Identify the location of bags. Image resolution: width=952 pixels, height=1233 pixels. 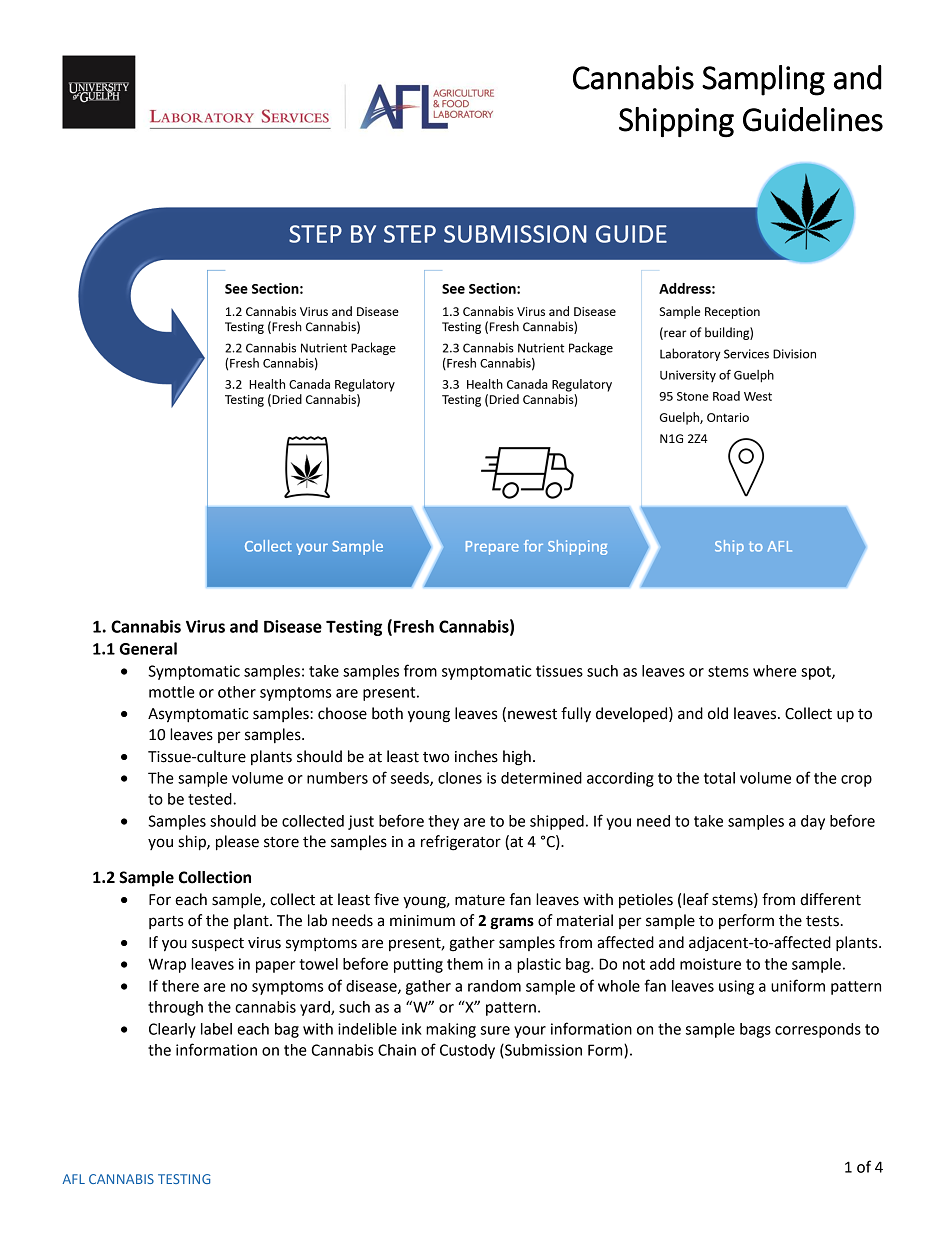
(755, 1030).
